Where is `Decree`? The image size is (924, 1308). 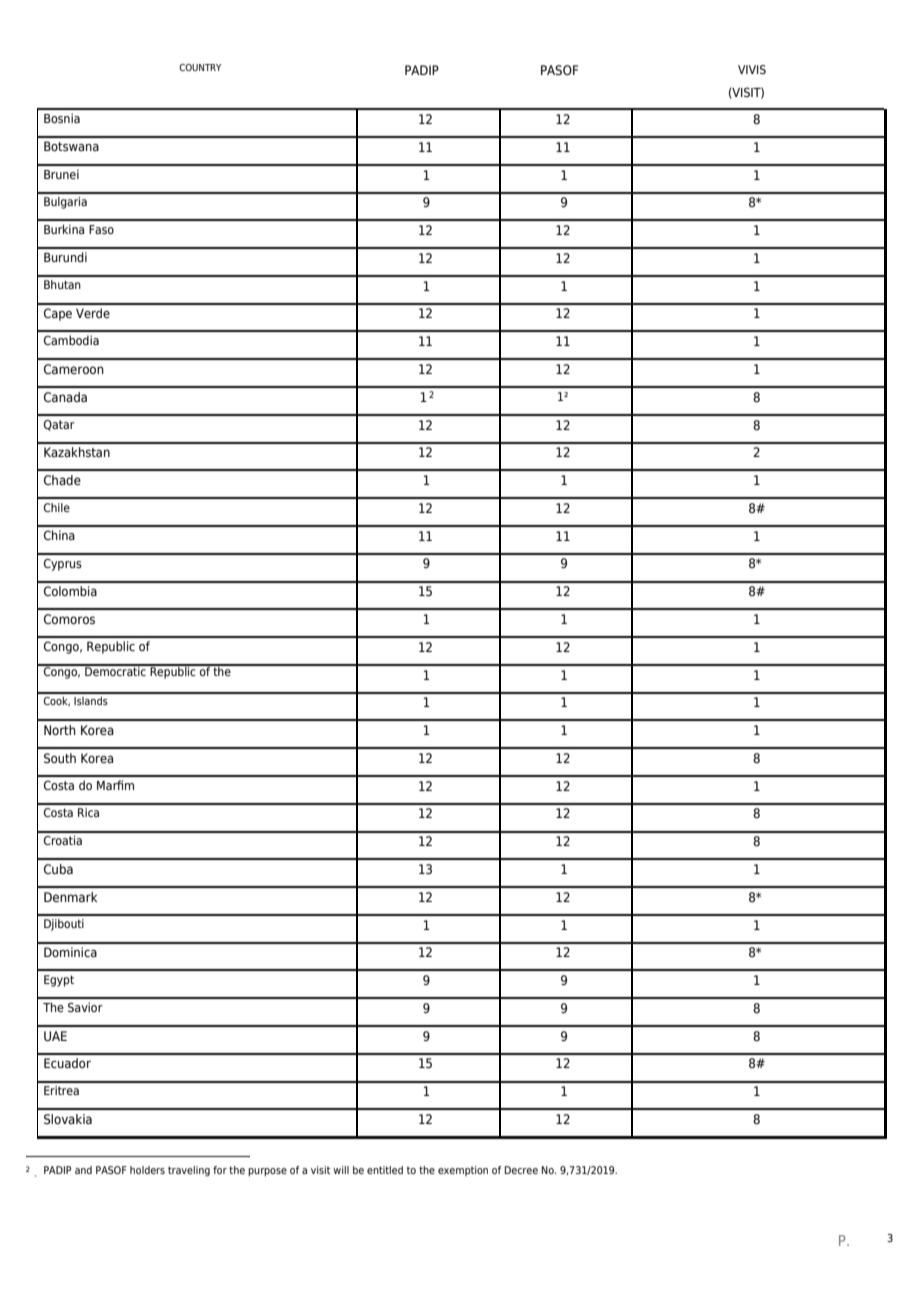
Decree is located at coordinates (521, 1170).
